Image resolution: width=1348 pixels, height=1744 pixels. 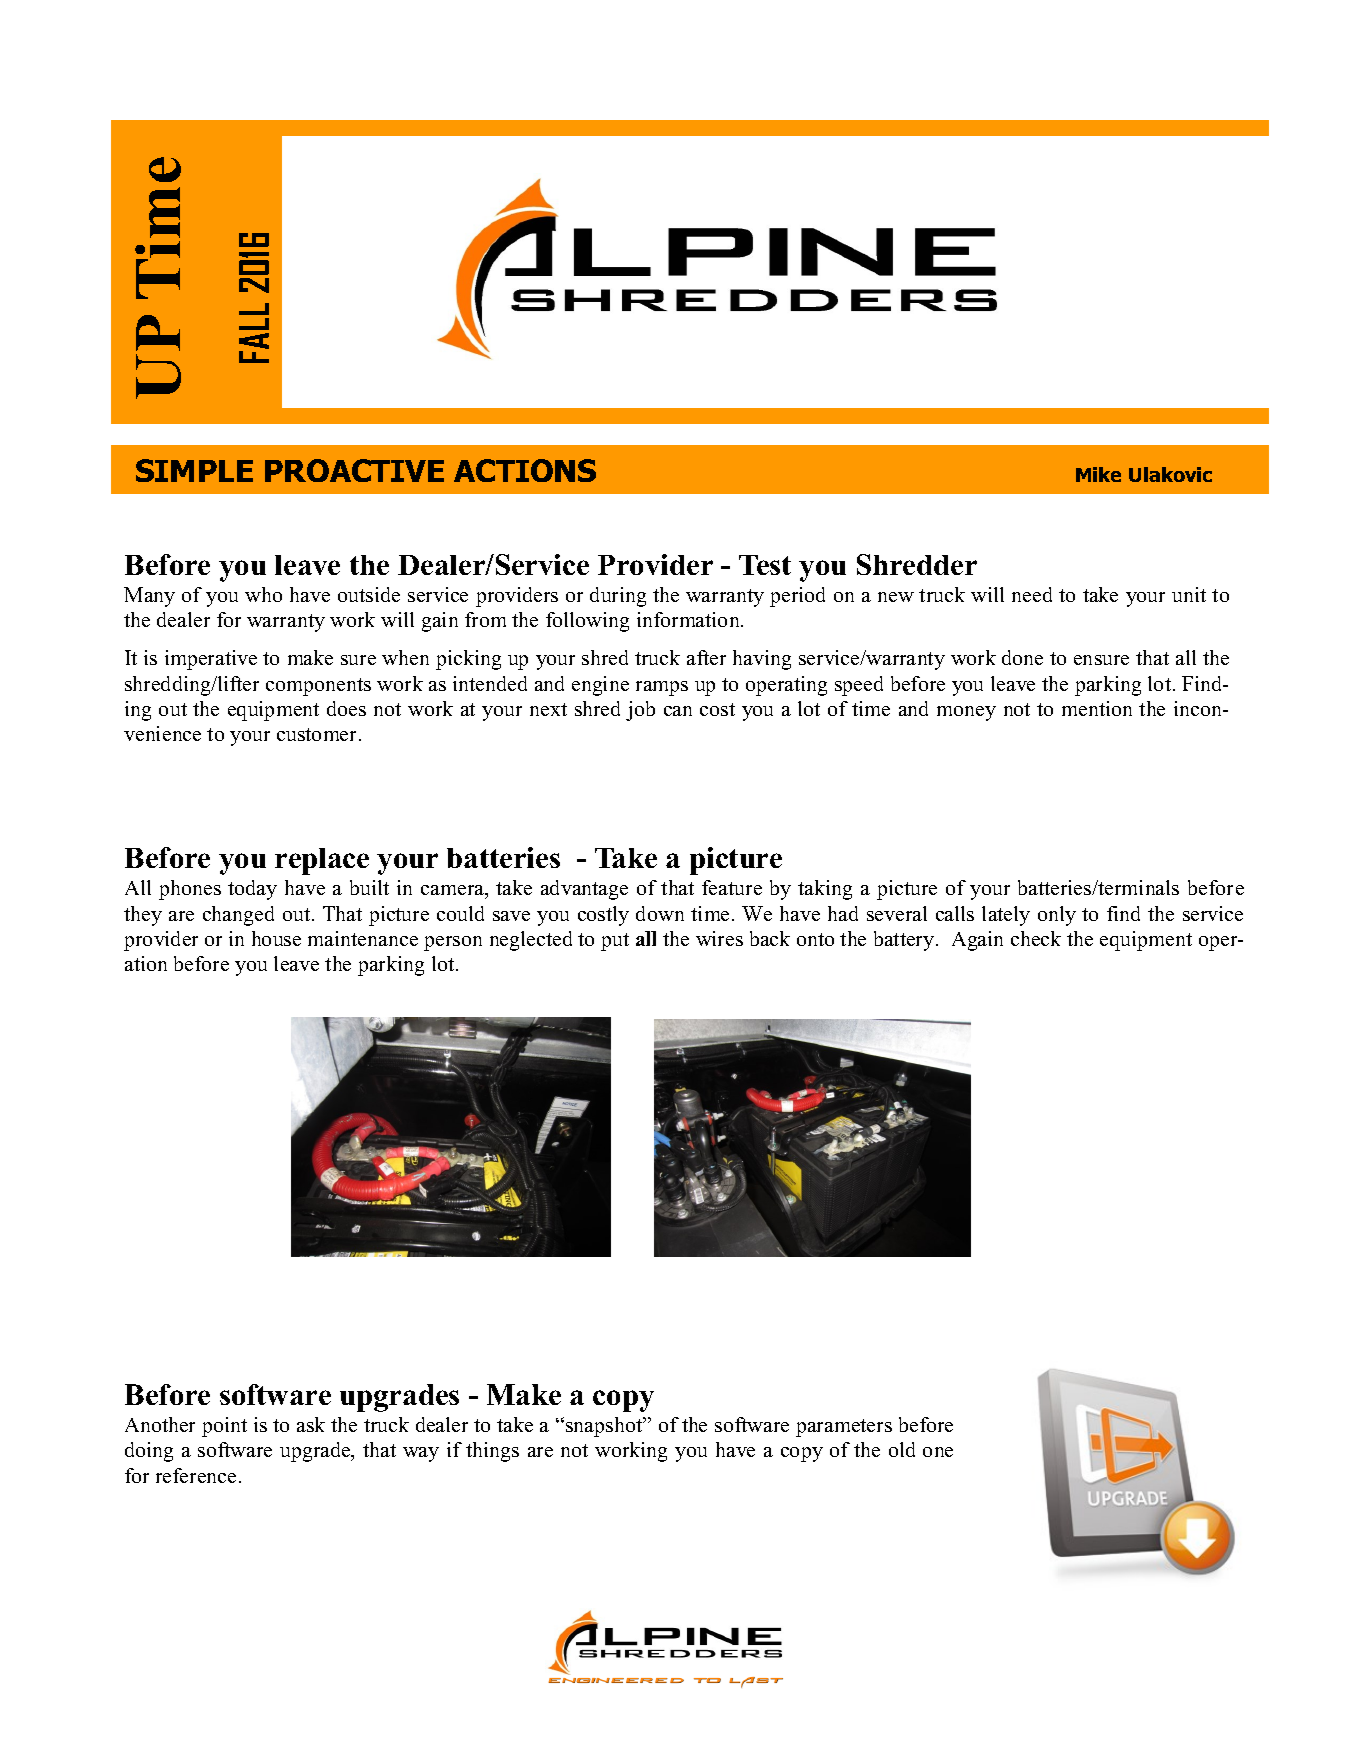 What do you see at coordinates (276, 938) in the screenshot?
I see `house` at bounding box center [276, 938].
